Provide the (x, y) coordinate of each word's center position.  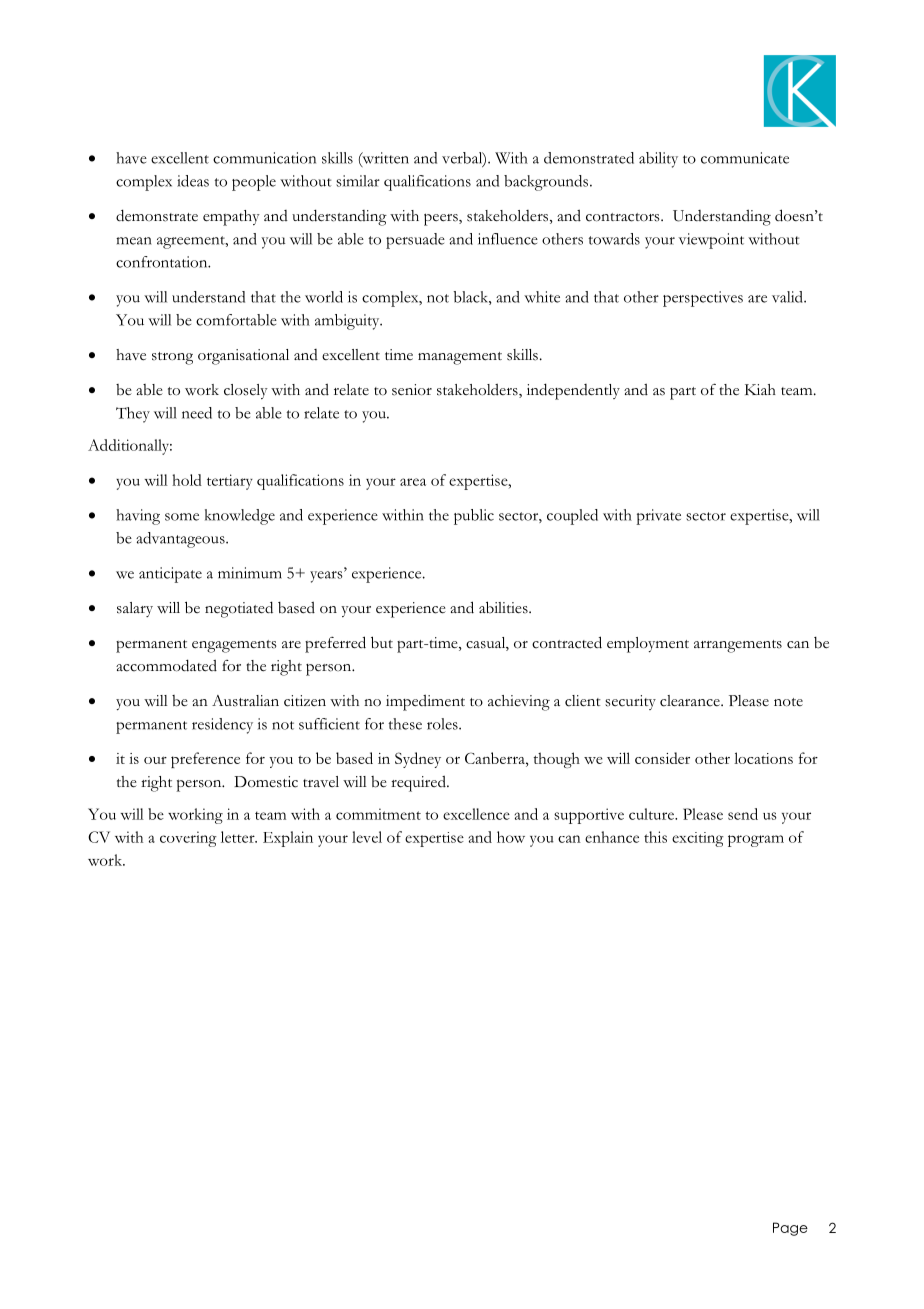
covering (188, 839)
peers (442, 219)
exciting (698, 839)
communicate (745, 158)
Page (790, 1229)
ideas (193, 181)
